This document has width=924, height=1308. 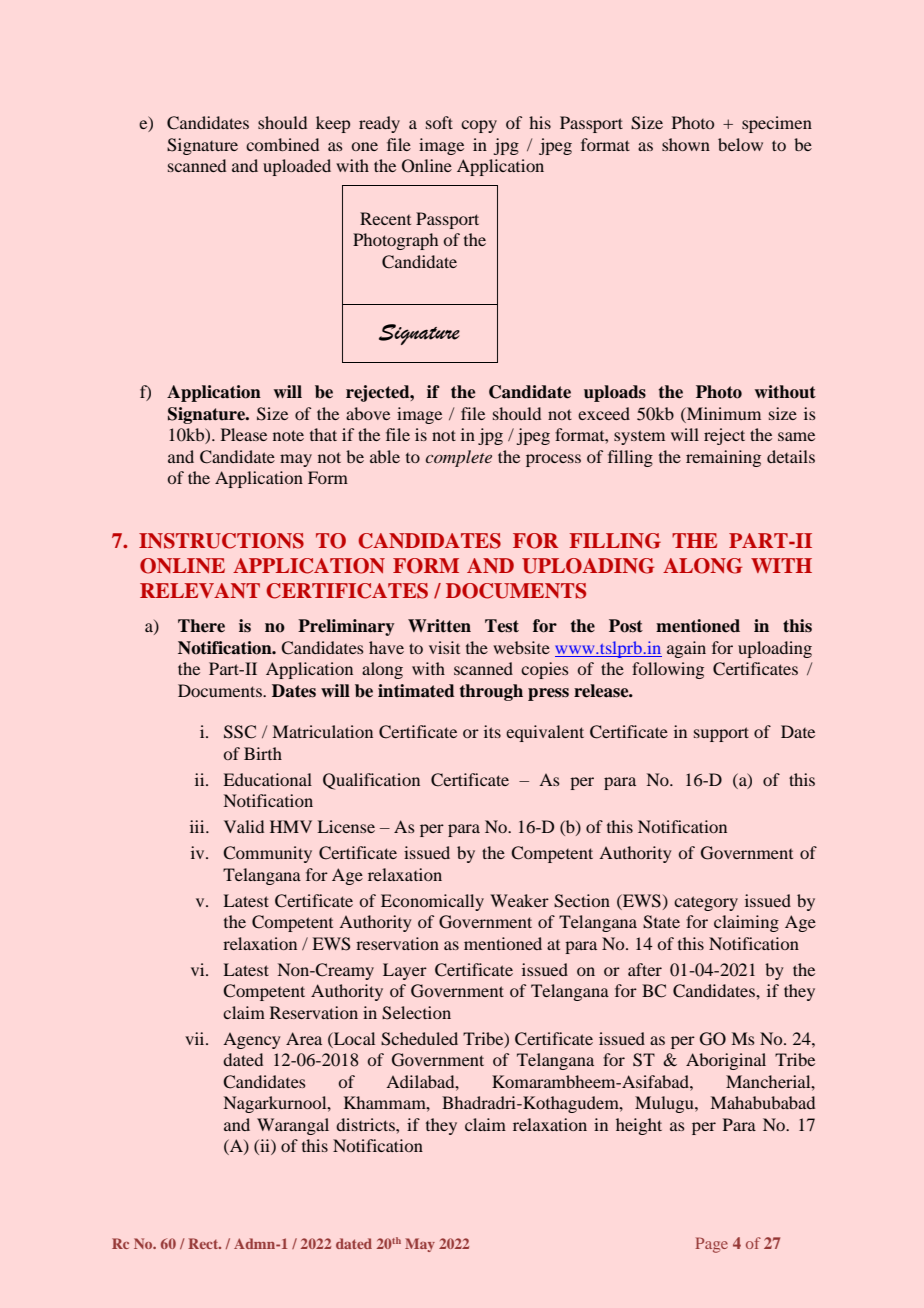 I want to click on Rect, so click(x=204, y=1243).
